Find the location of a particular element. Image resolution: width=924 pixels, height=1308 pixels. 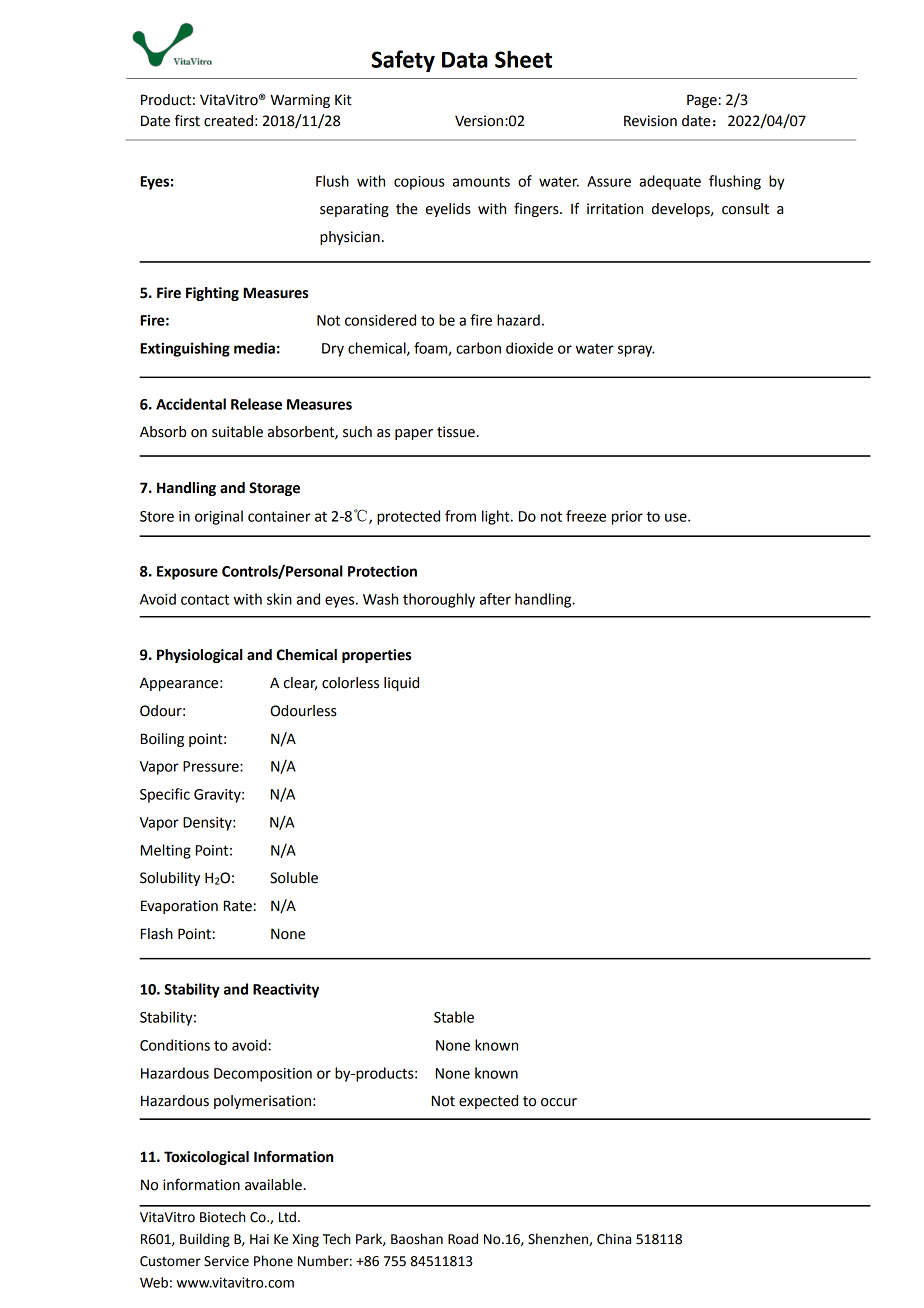

first is located at coordinates (187, 120).
